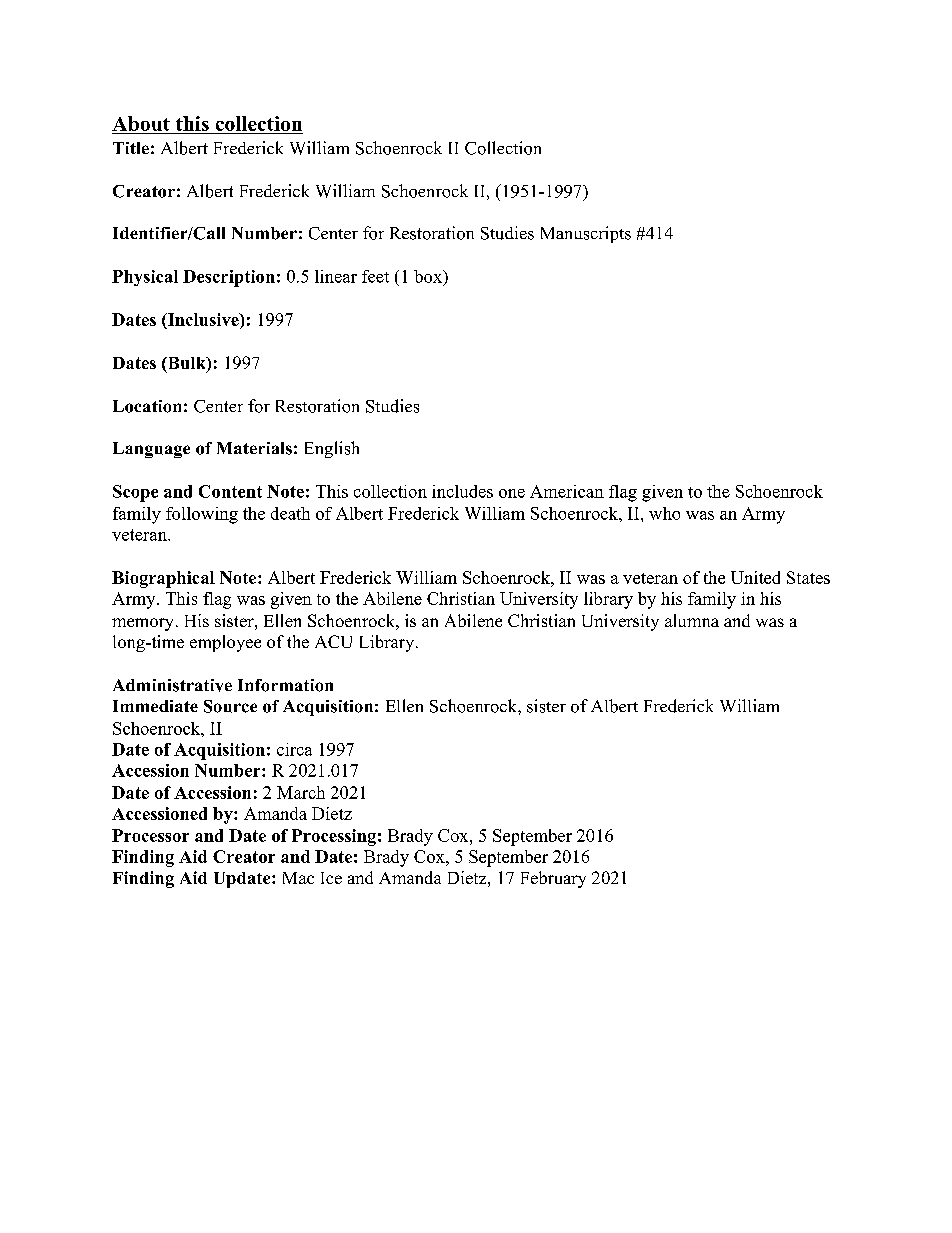 This page has width=952, height=1233. Describe the element at coordinates (567, 491) in the page. I see `American` at that location.
